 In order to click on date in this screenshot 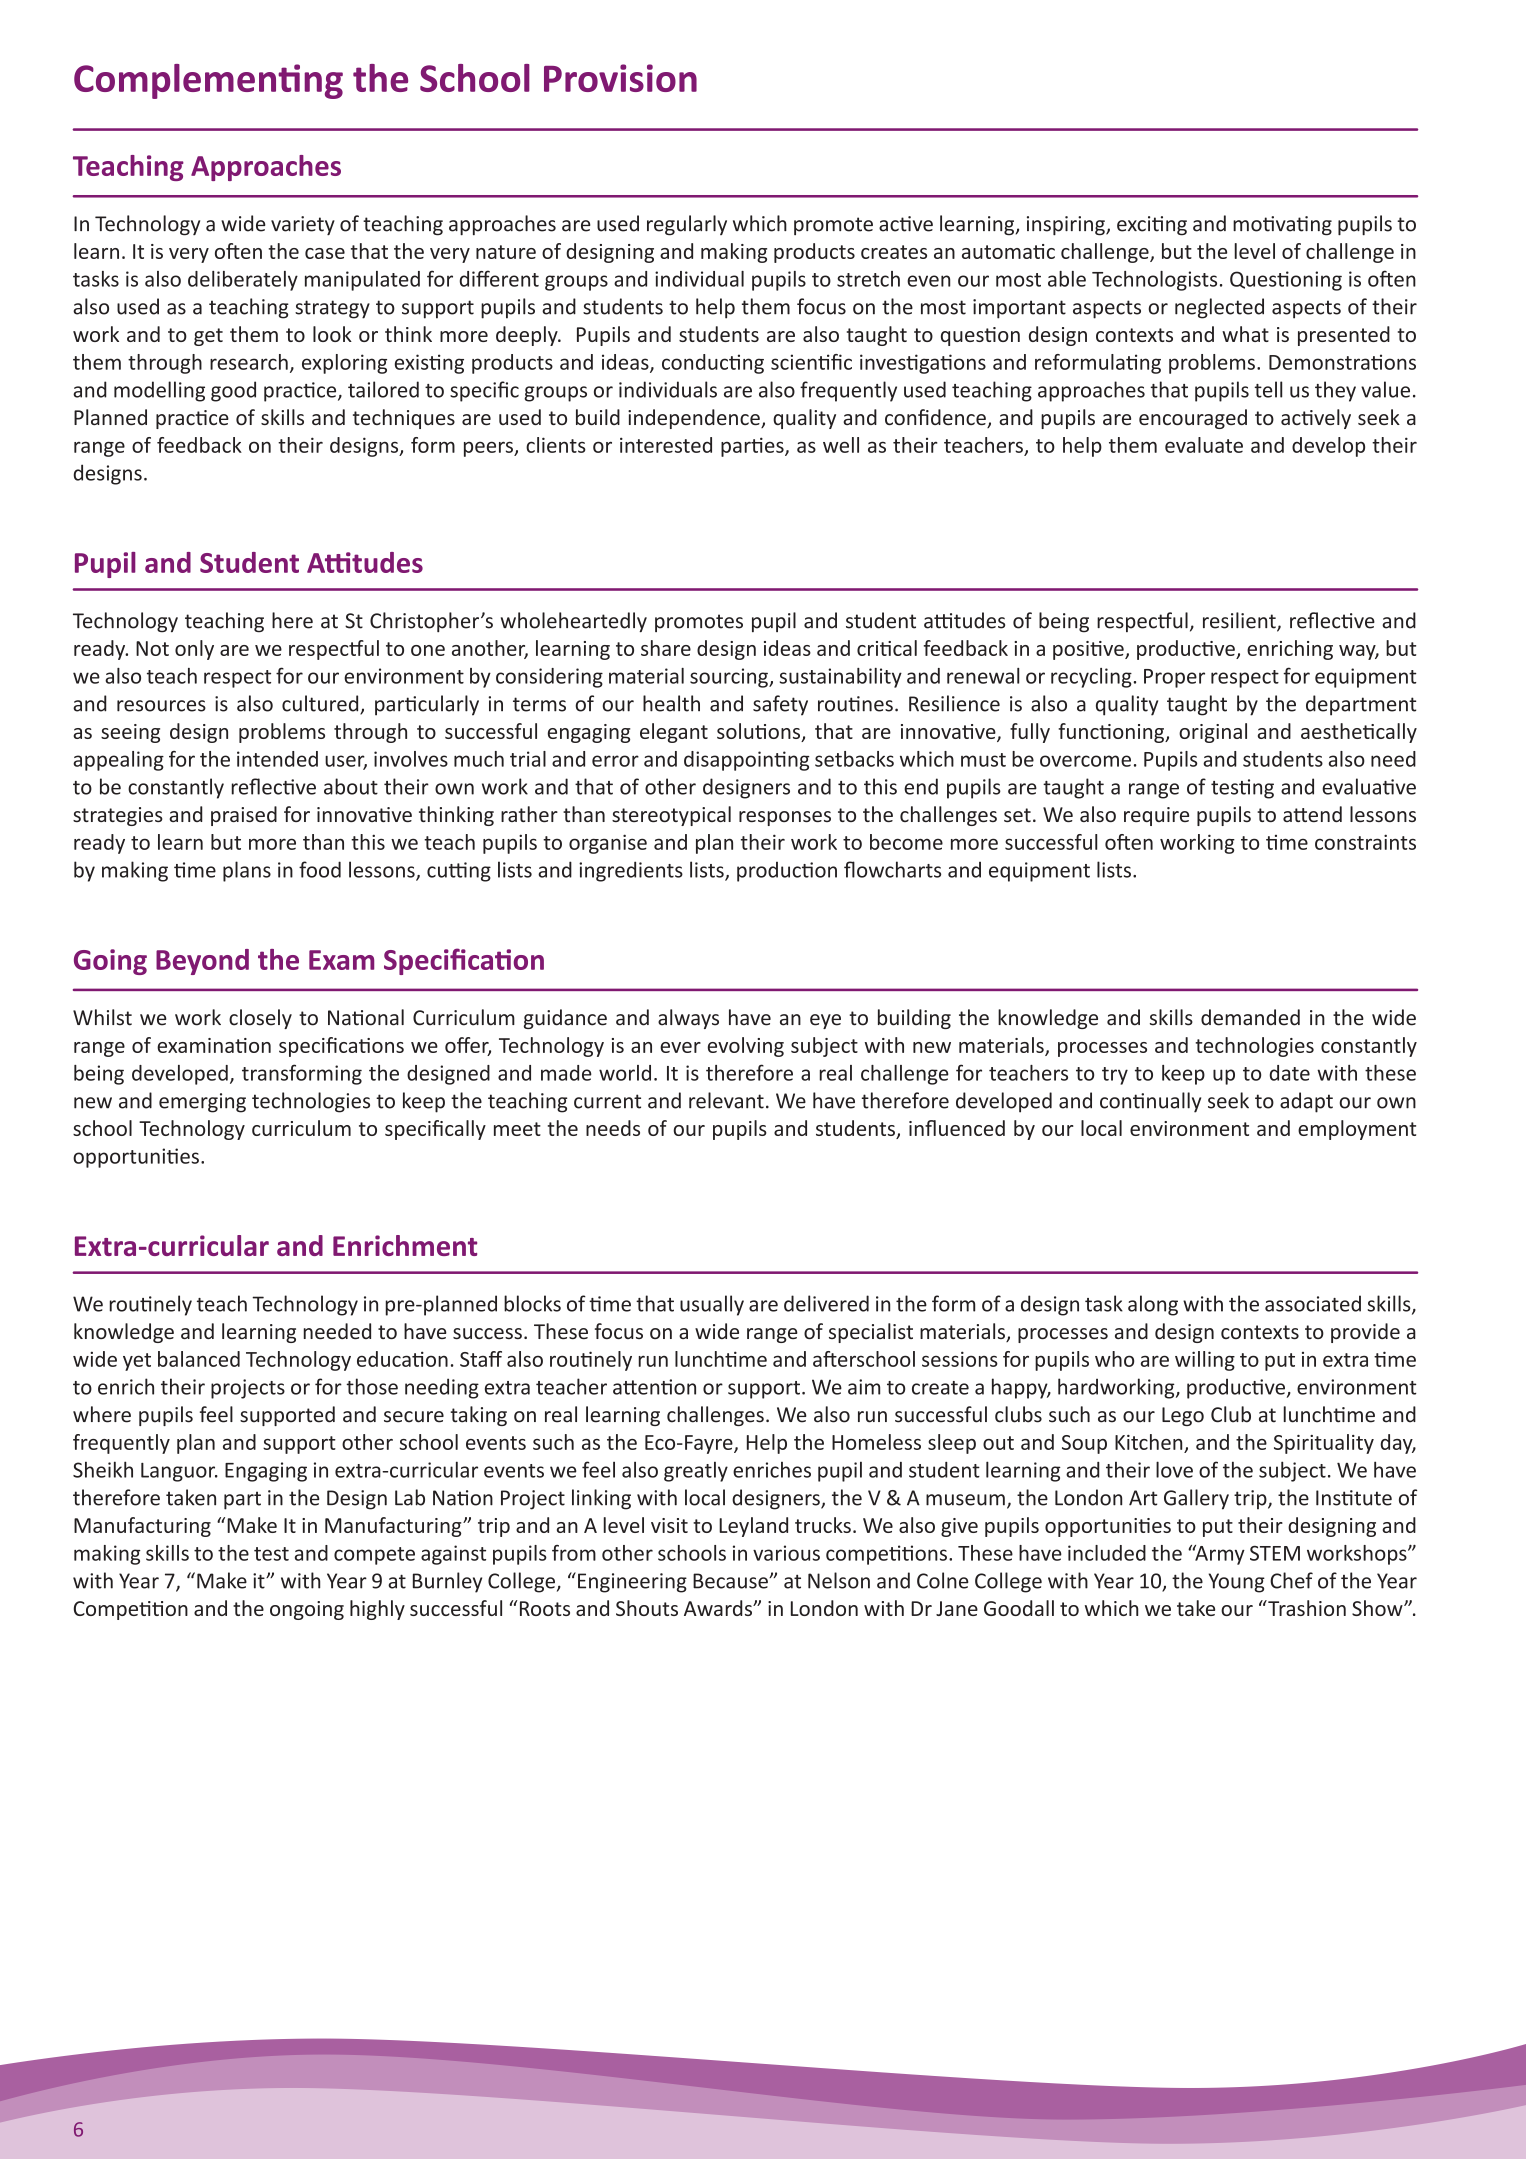, I will do `click(1290, 1073)`.
